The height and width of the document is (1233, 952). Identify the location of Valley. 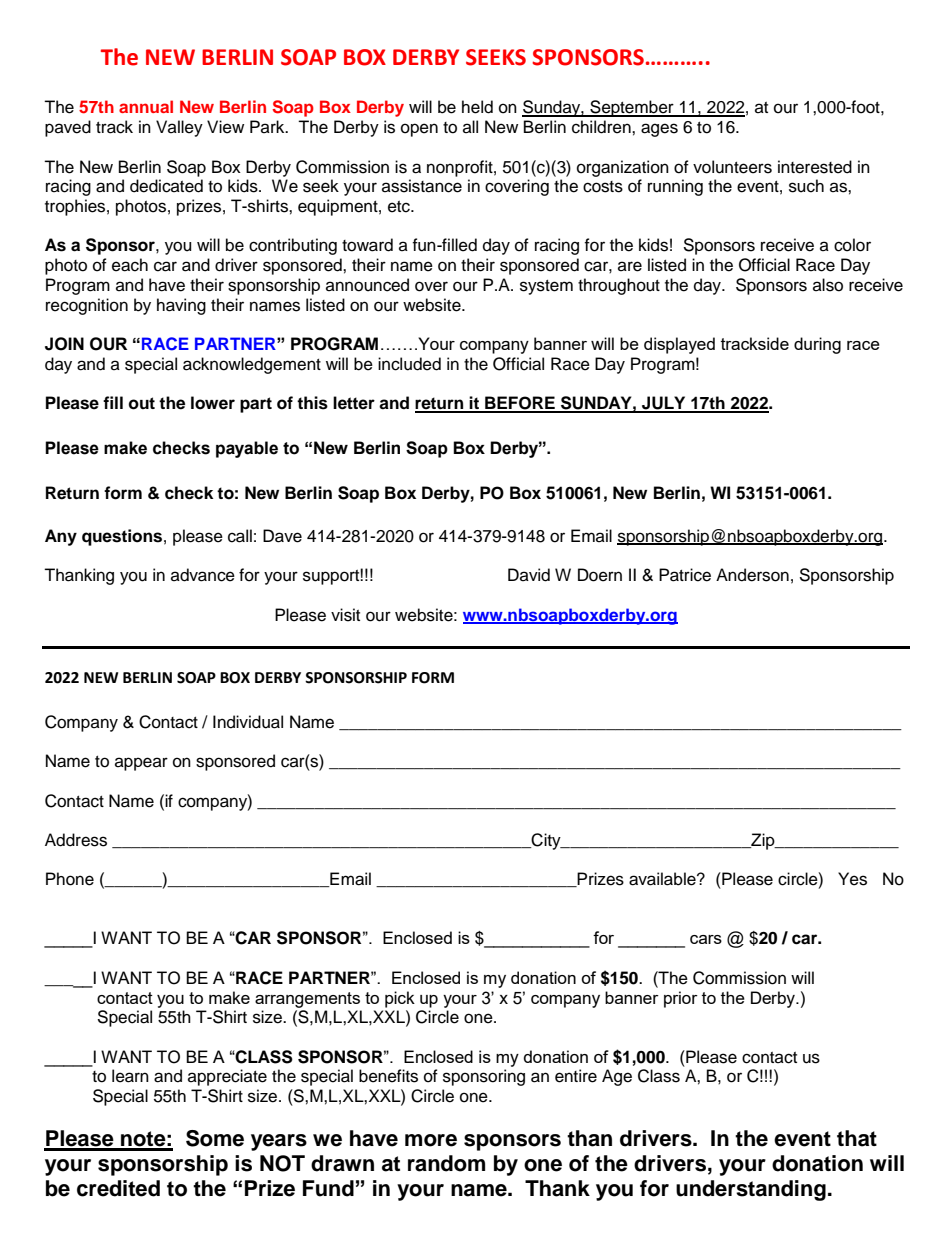
(179, 128).
